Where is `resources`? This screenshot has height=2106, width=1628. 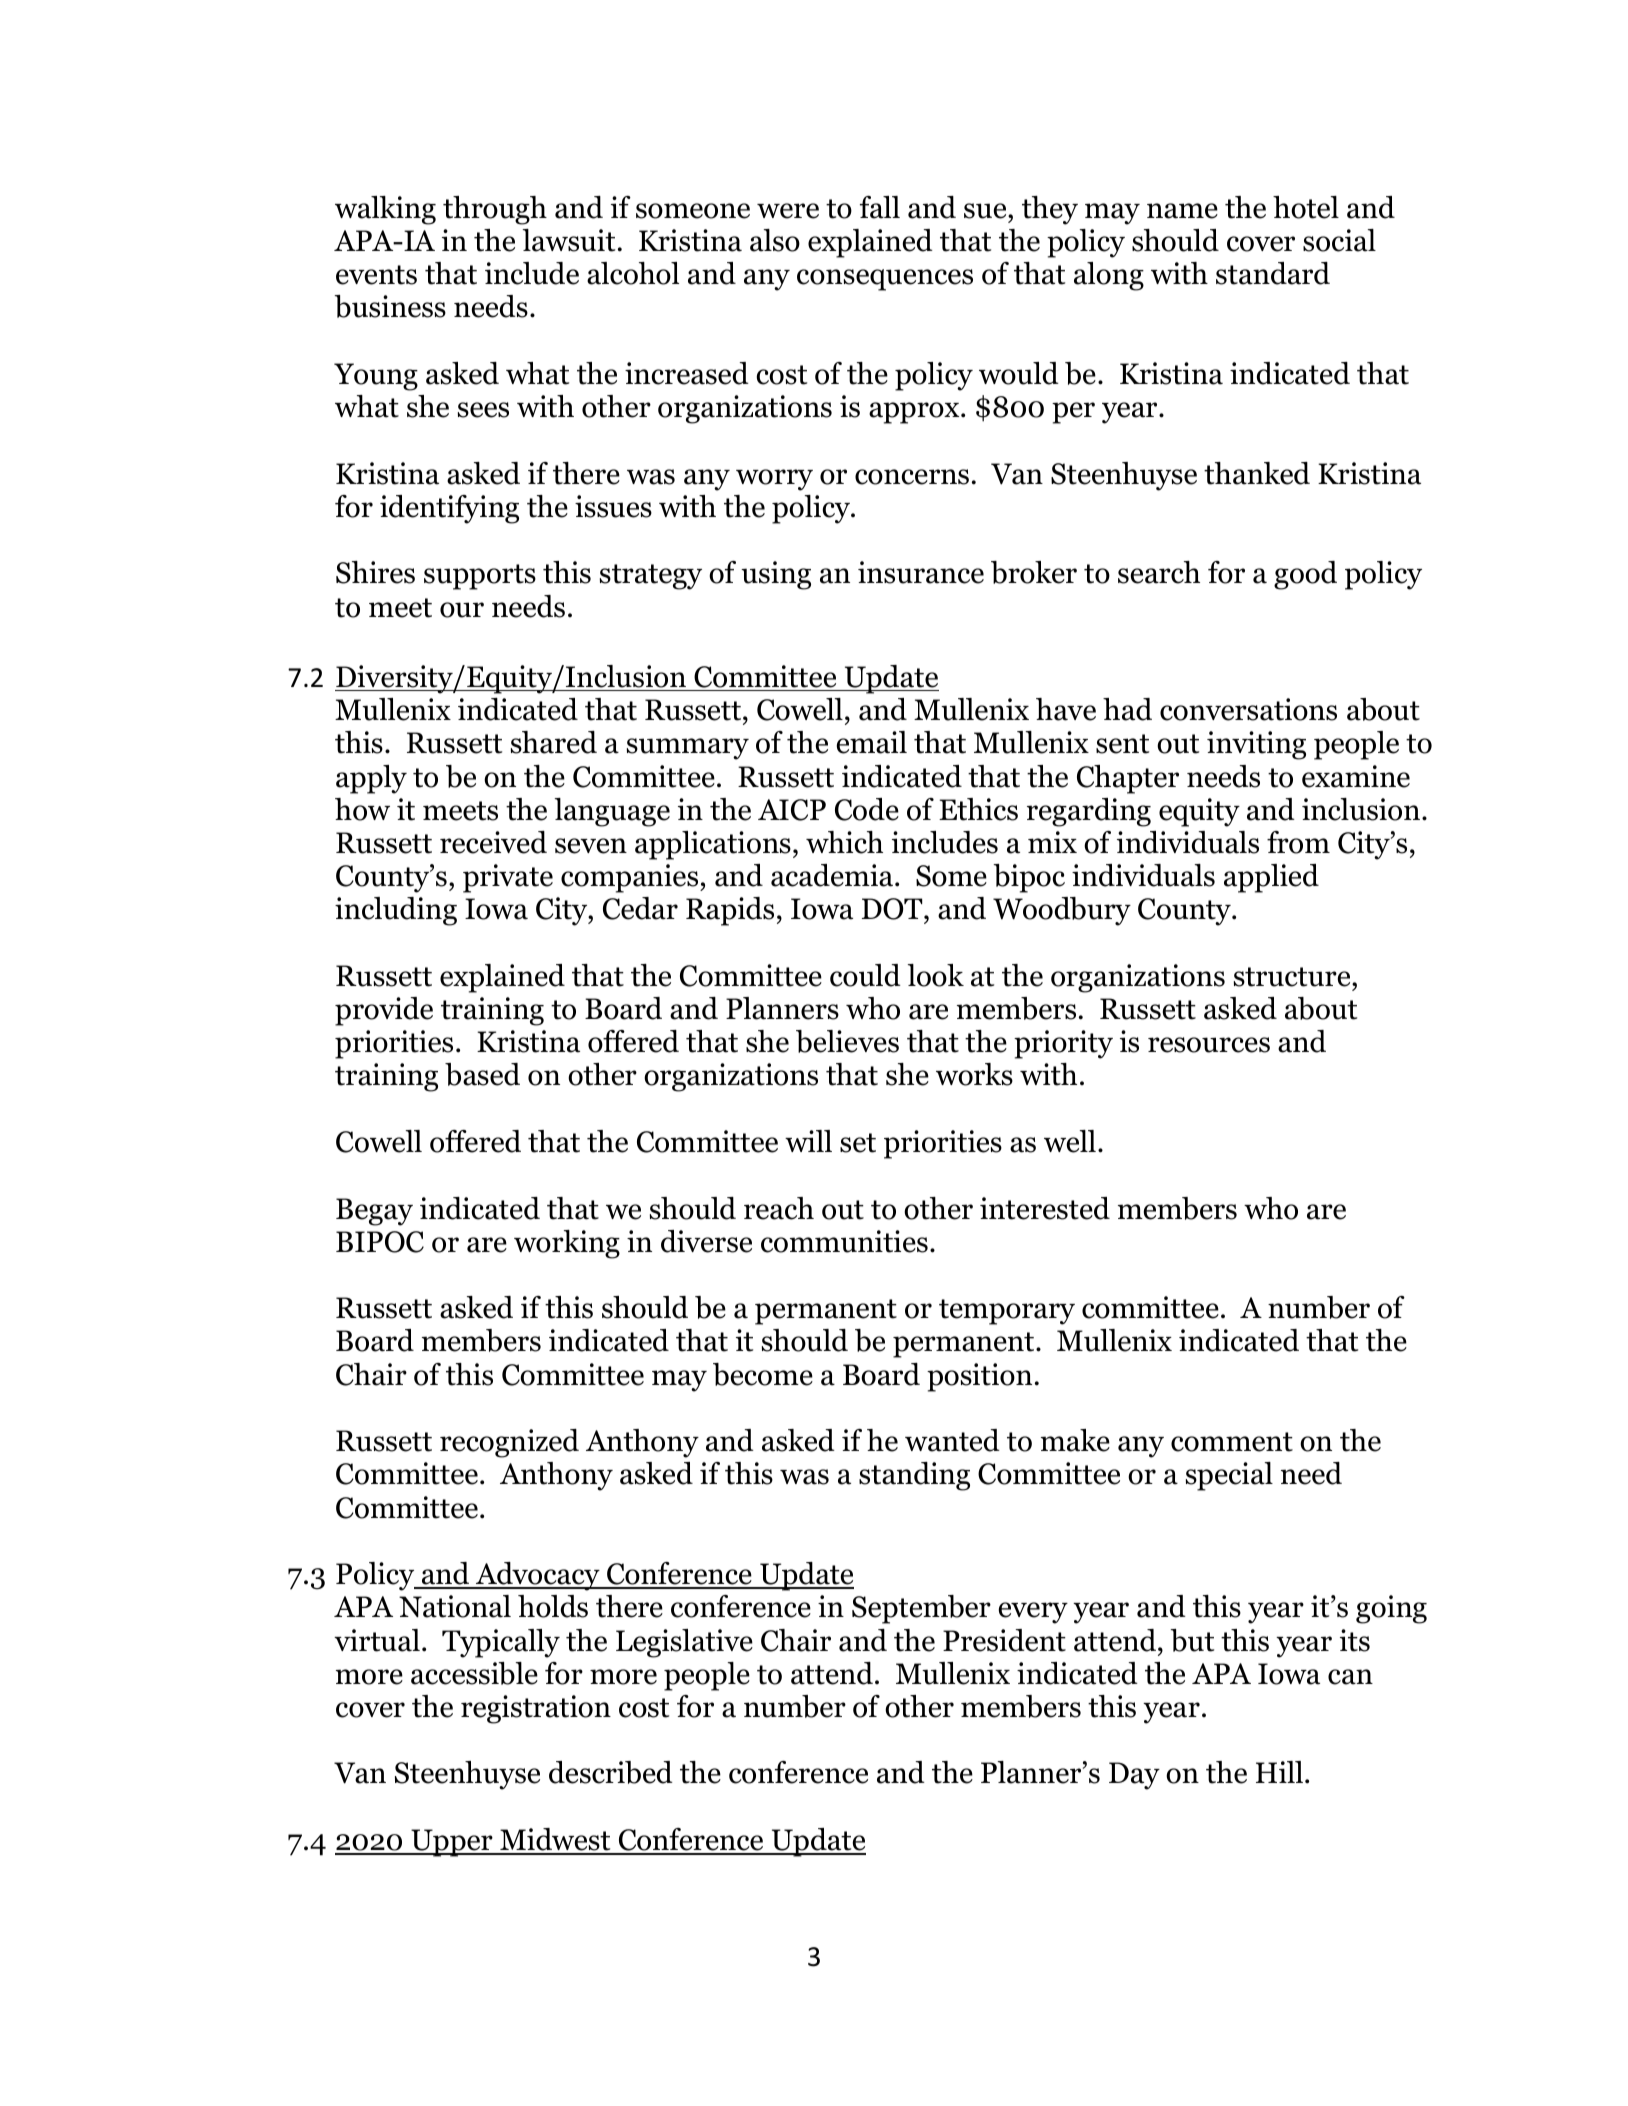
resources is located at coordinates (1209, 1045).
